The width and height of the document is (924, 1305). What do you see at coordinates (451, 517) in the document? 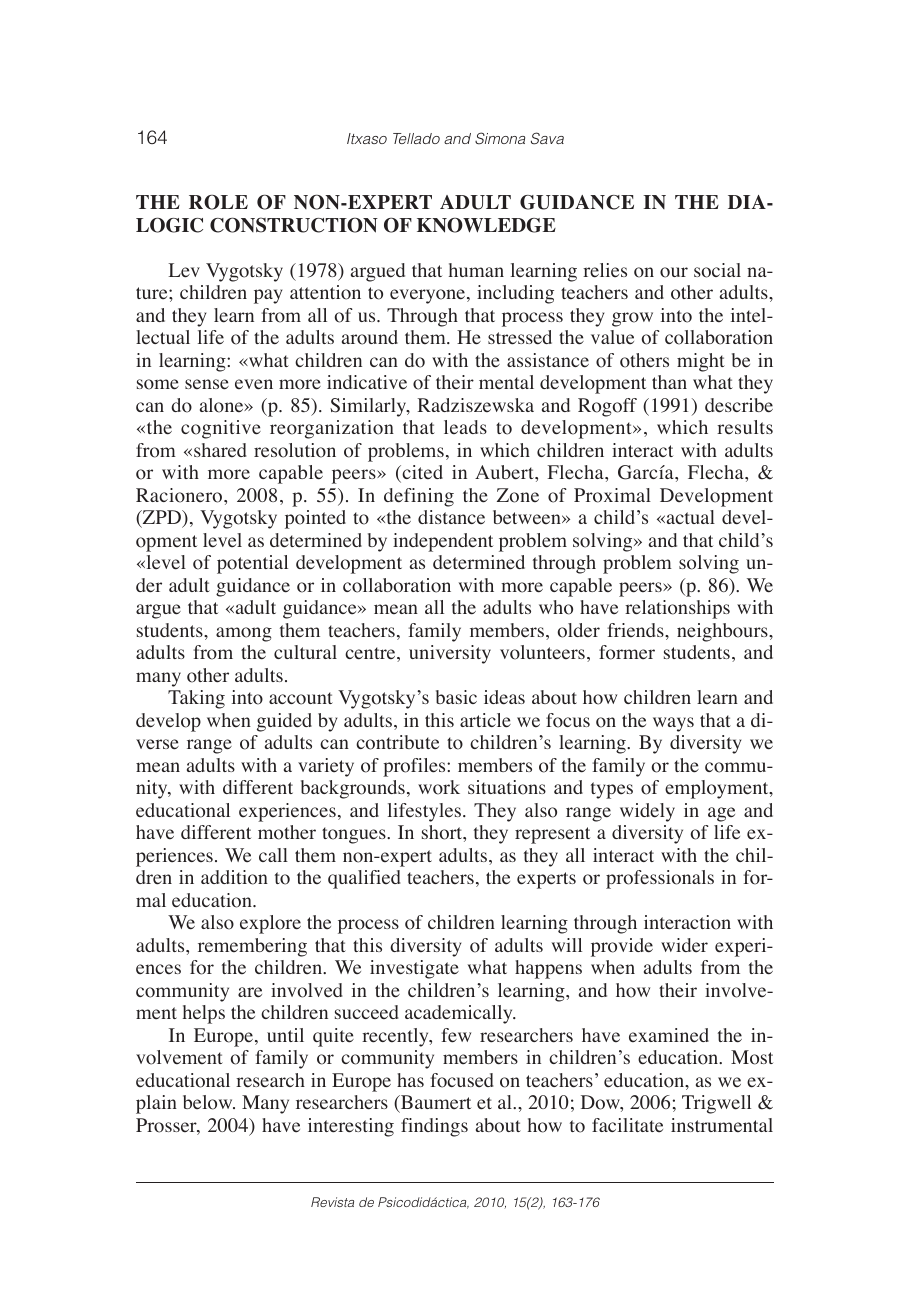
I see `distance` at bounding box center [451, 517].
